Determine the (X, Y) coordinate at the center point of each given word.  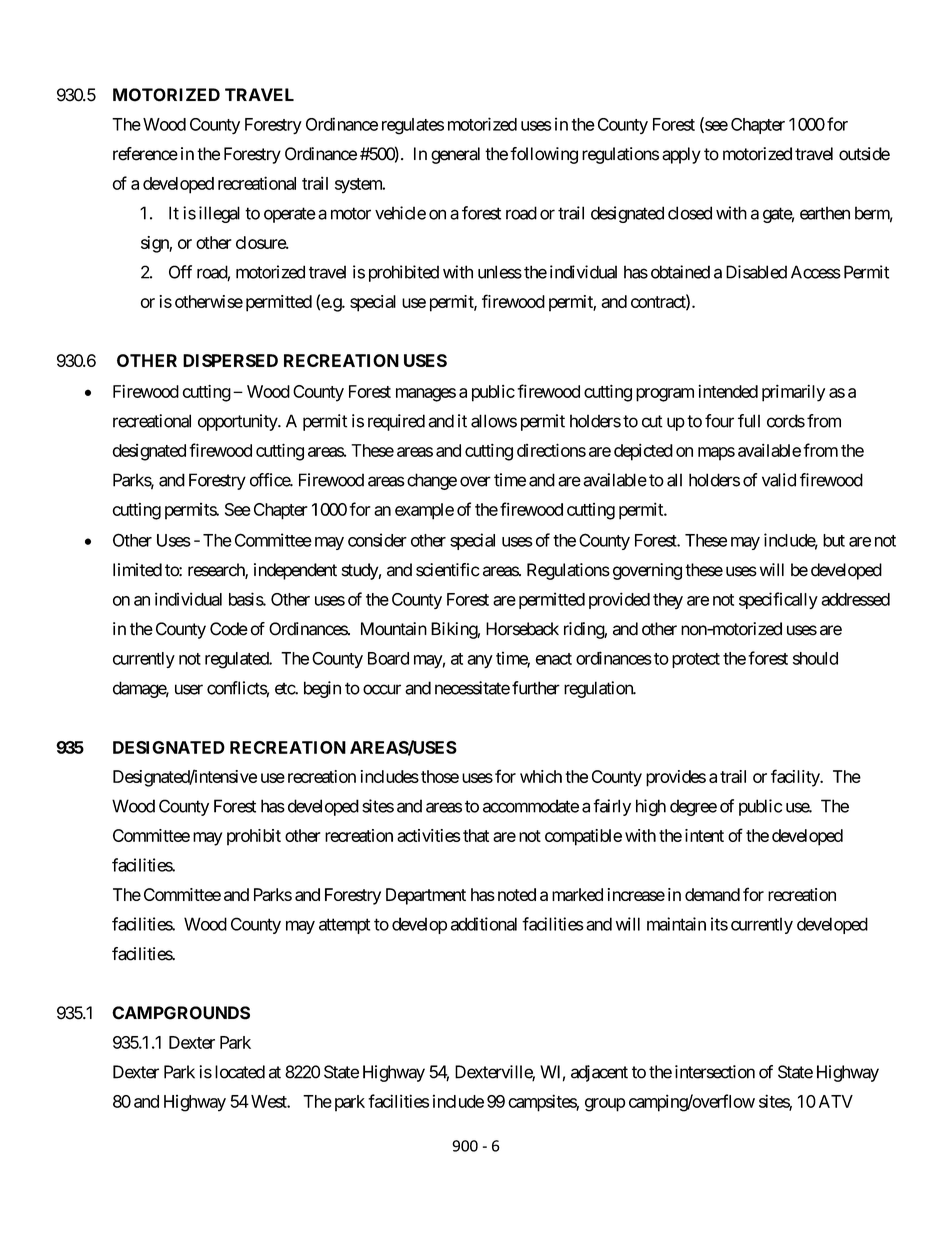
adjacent (599, 1073)
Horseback (522, 629)
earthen (825, 213)
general (455, 155)
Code (229, 629)
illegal (219, 214)
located (240, 1072)
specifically (778, 600)
